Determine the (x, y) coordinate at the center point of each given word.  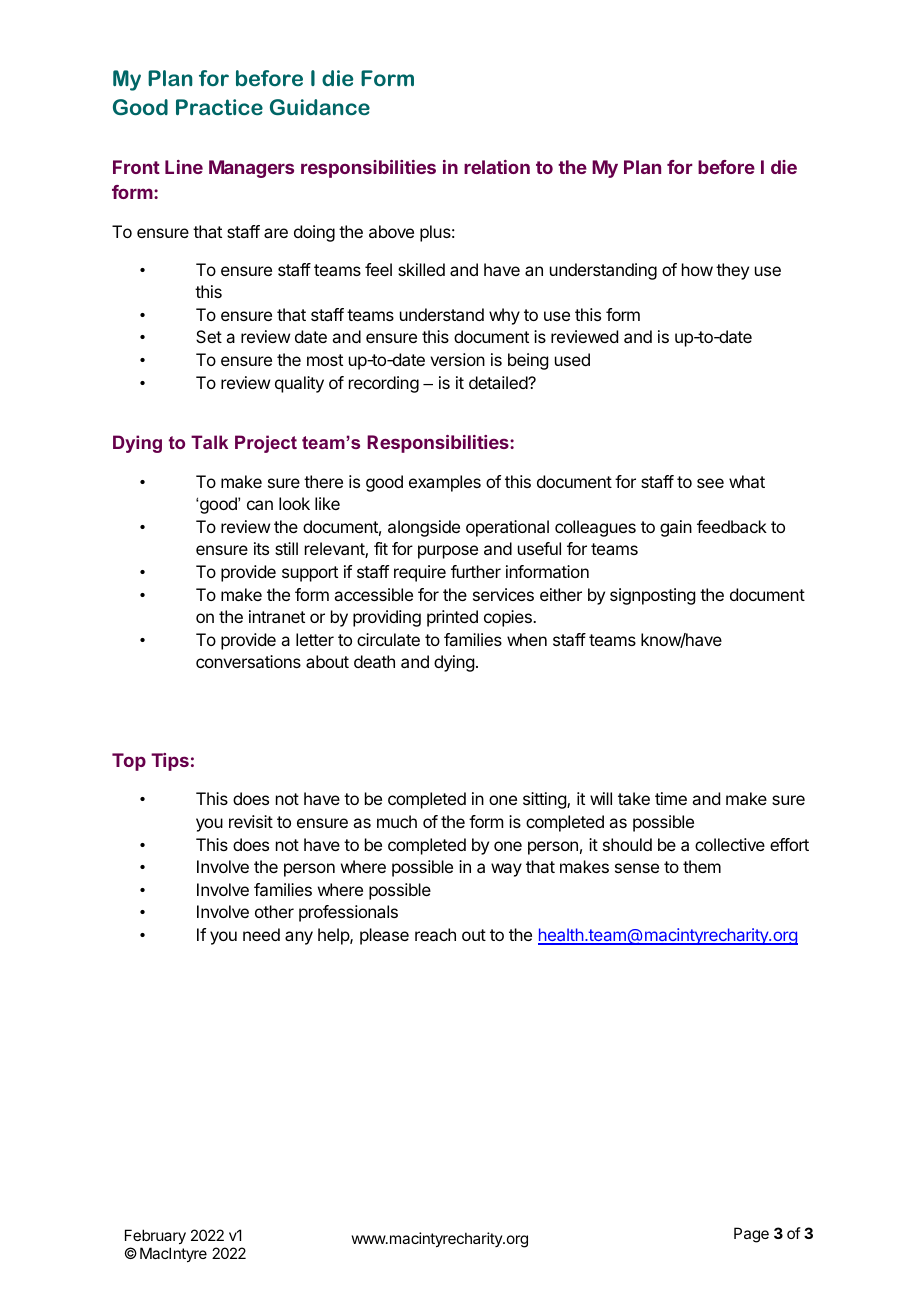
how (697, 269)
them (702, 866)
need (261, 934)
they (732, 271)
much (397, 821)
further (476, 571)
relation (497, 167)
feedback (732, 526)
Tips (170, 762)
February (155, 1238)
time (671, 798)
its (261, 548)
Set (209, 336)
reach (435, 934)
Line (184, 167)
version (457, 359)
